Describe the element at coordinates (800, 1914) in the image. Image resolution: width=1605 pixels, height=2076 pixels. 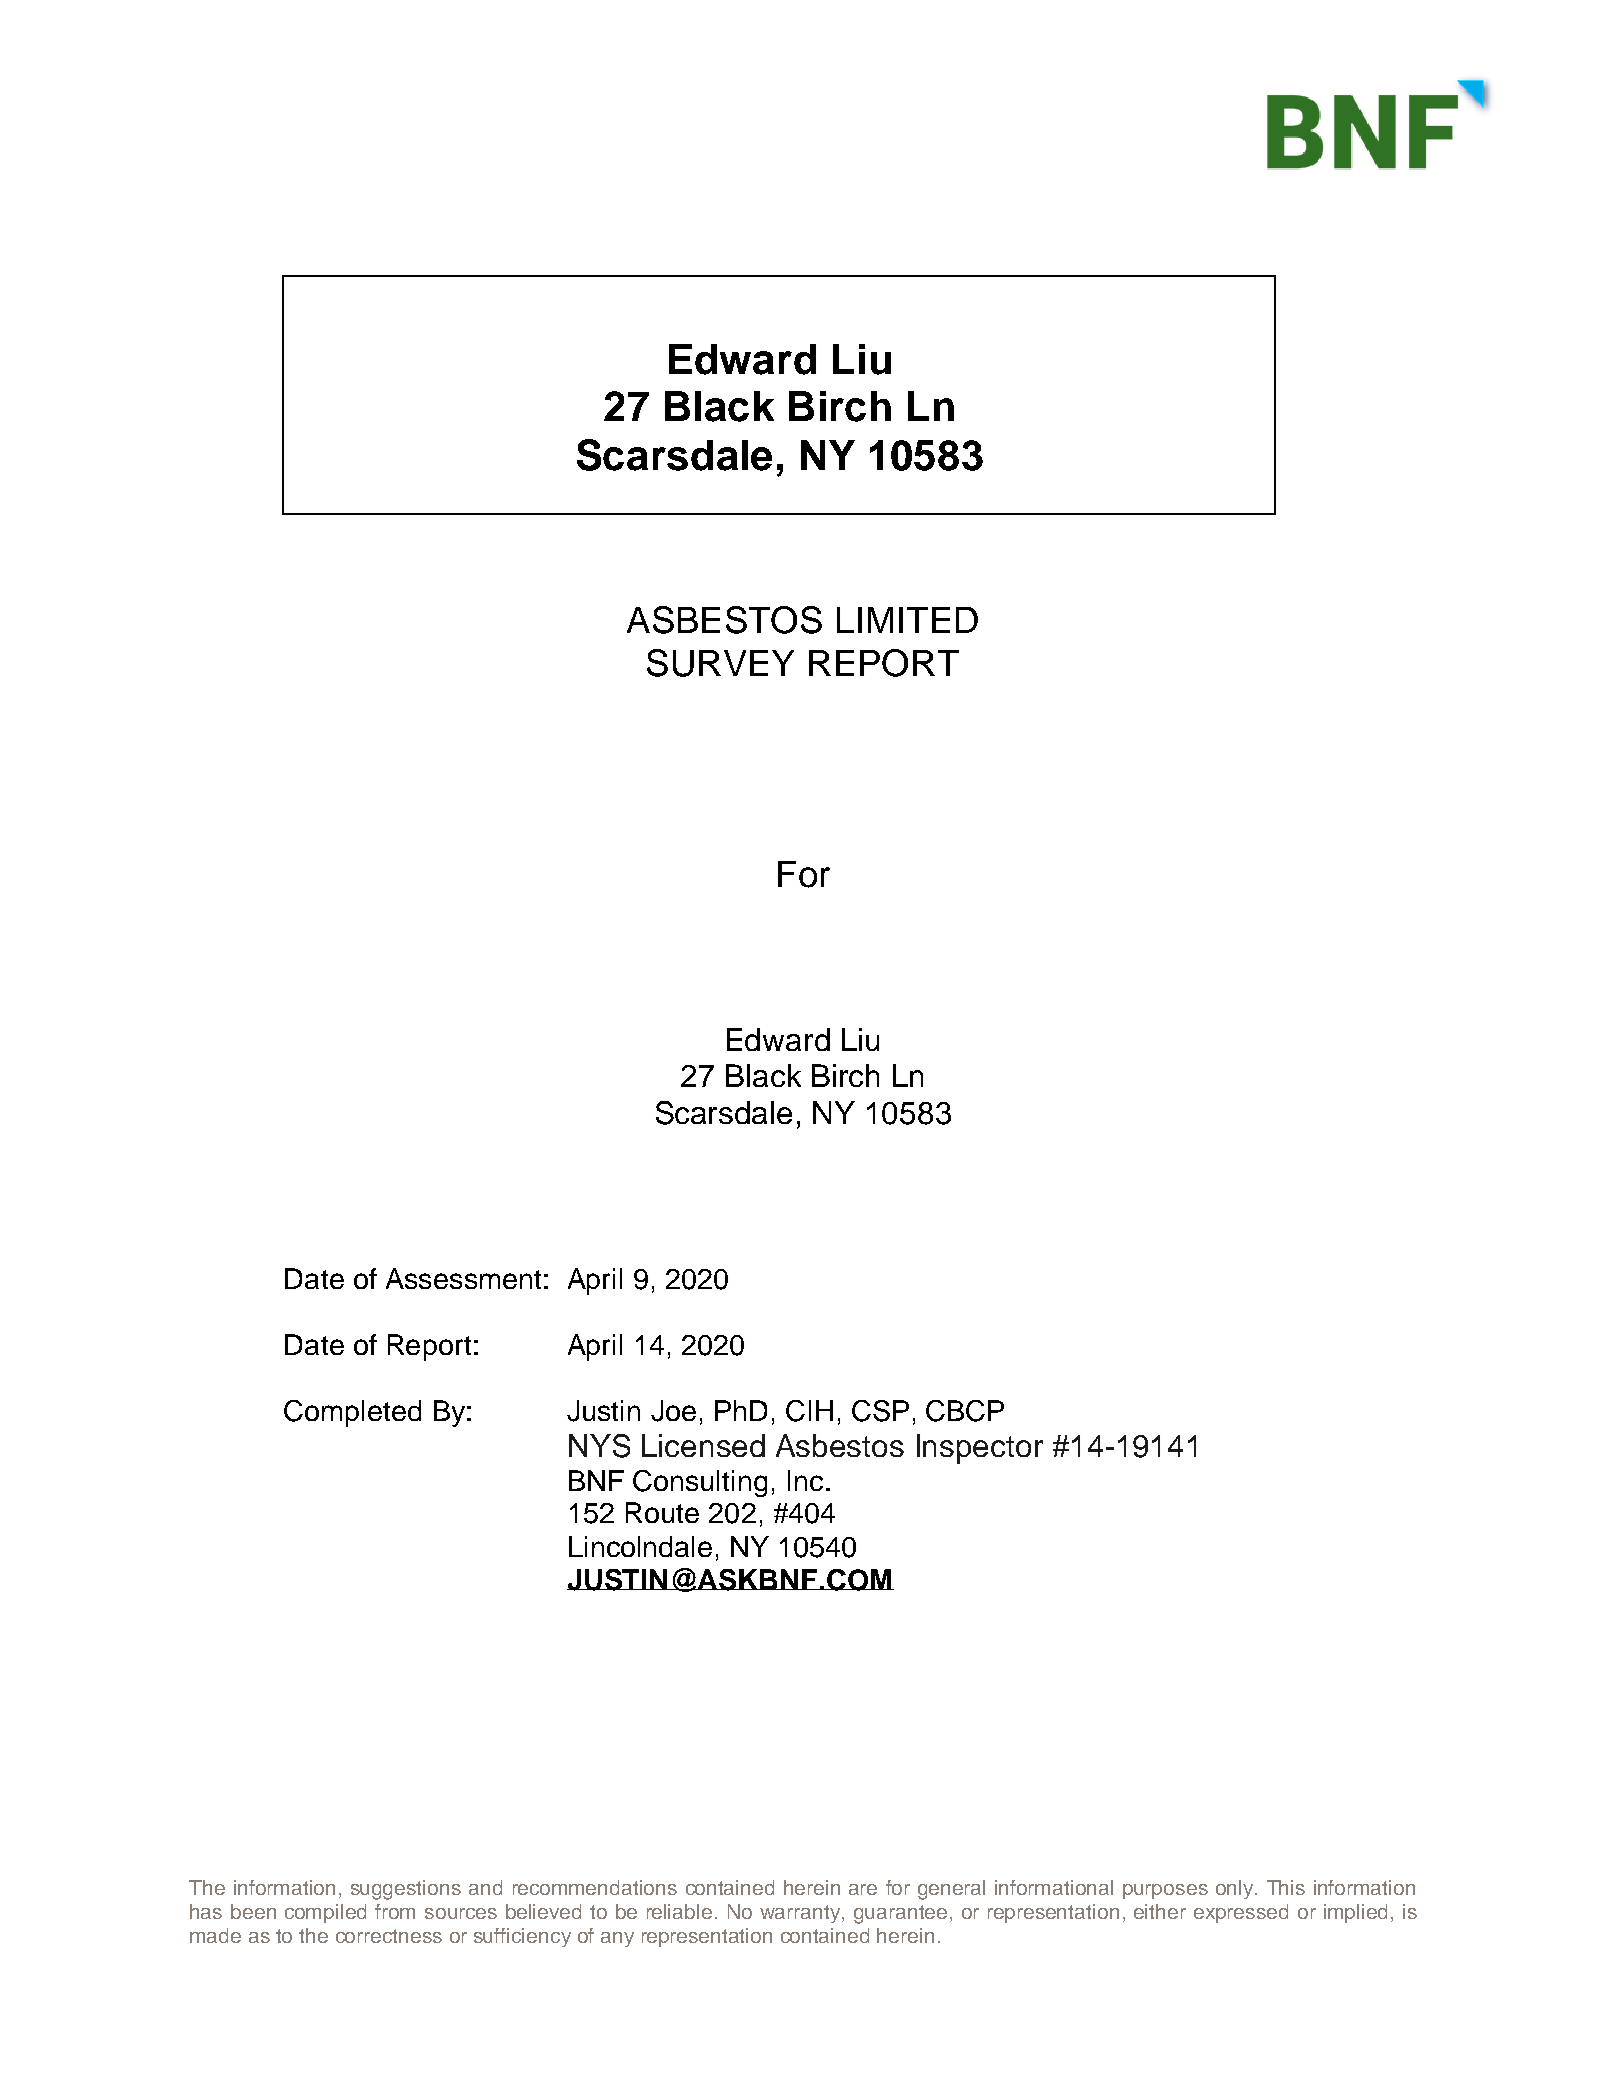
I see `warranty` at that location.
